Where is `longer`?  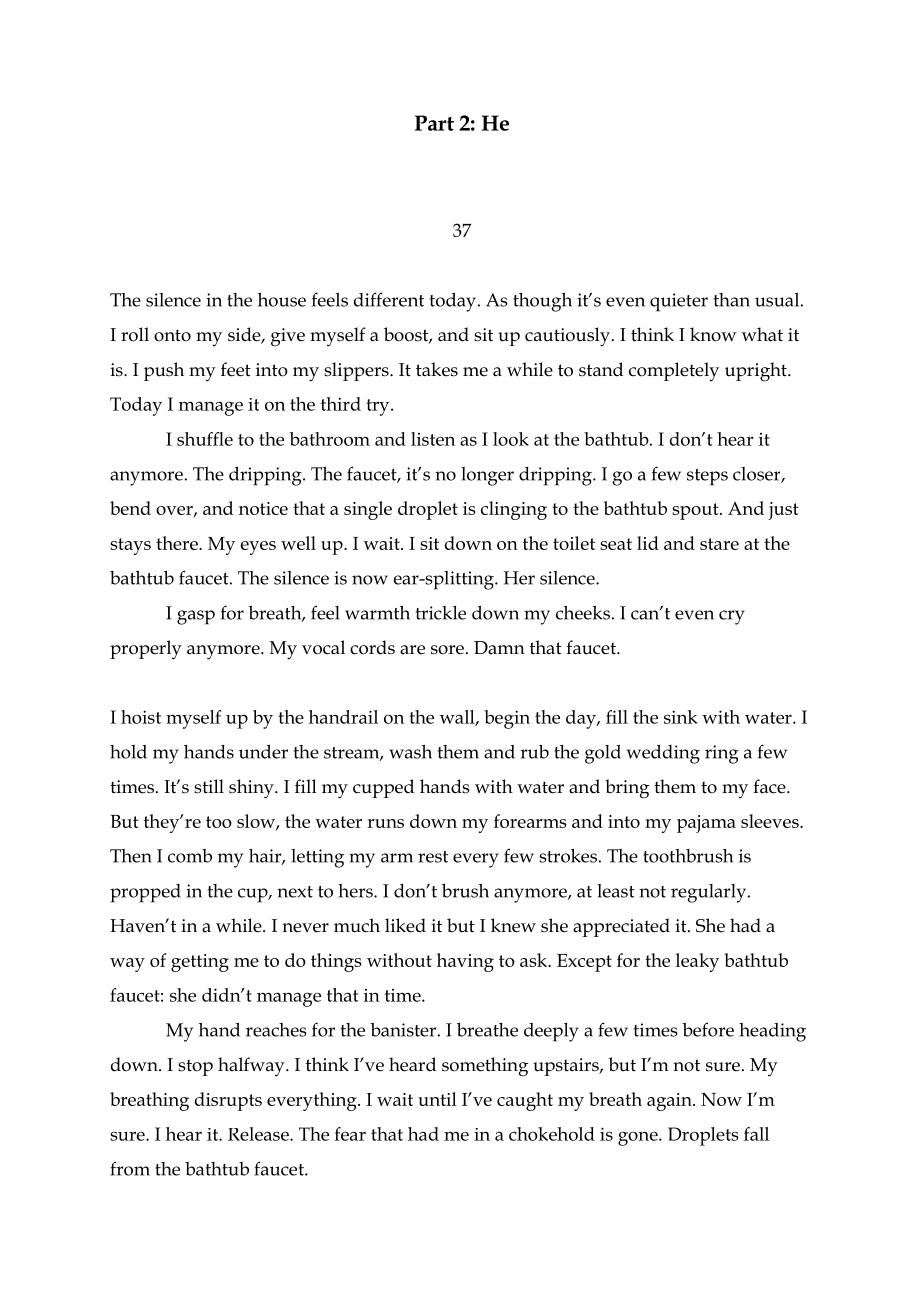 longer is located at coordinates (487, 476).
